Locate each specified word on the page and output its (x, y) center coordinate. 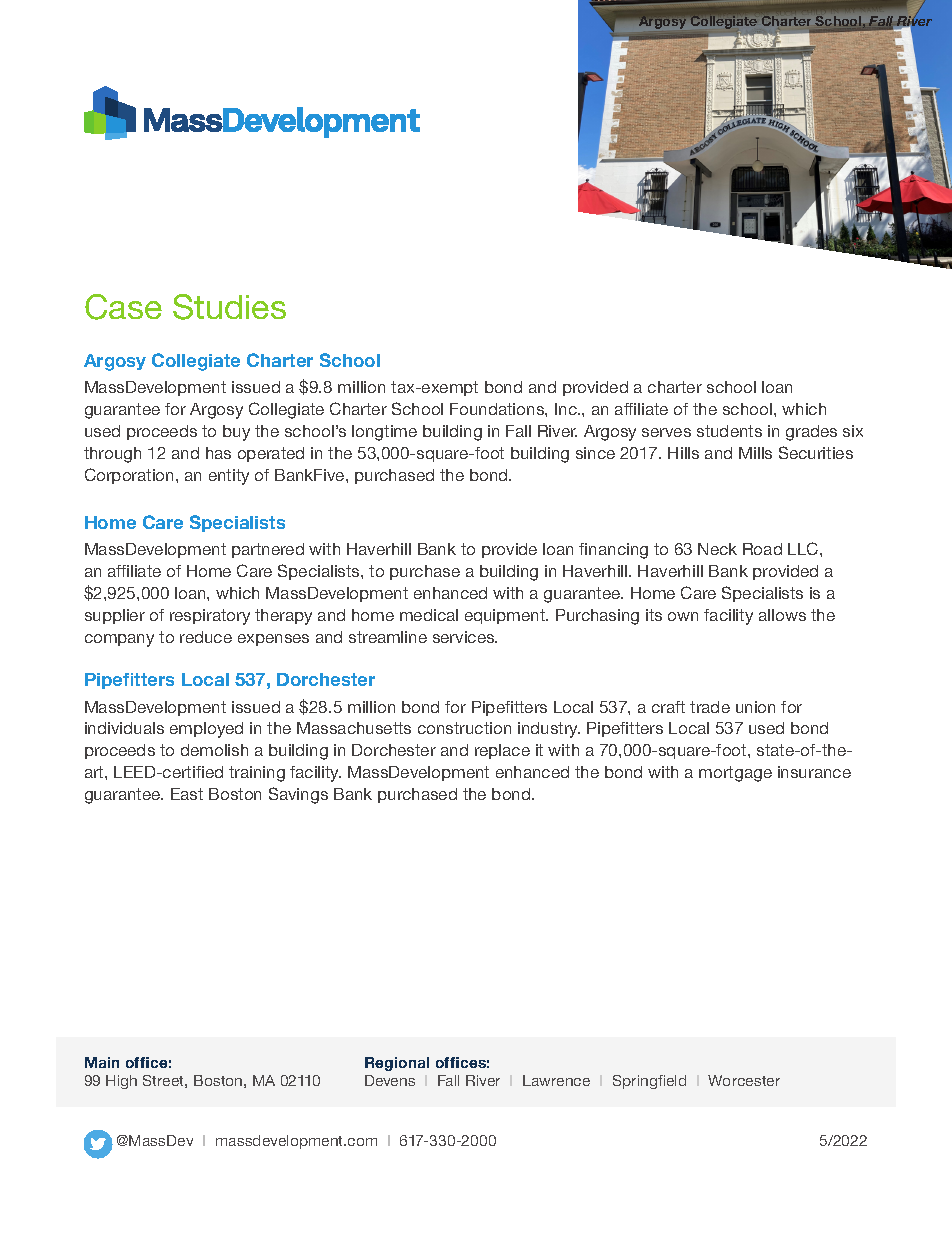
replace (502, 751)
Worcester (744, 1080)
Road (762, 549)
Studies (229, 307)
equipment (506, 616)
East (187, 794)
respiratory (210, 617)
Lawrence (556, 1080)
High (121, 1082)
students (729, 431)
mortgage (735, 774)
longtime (384, 433)
